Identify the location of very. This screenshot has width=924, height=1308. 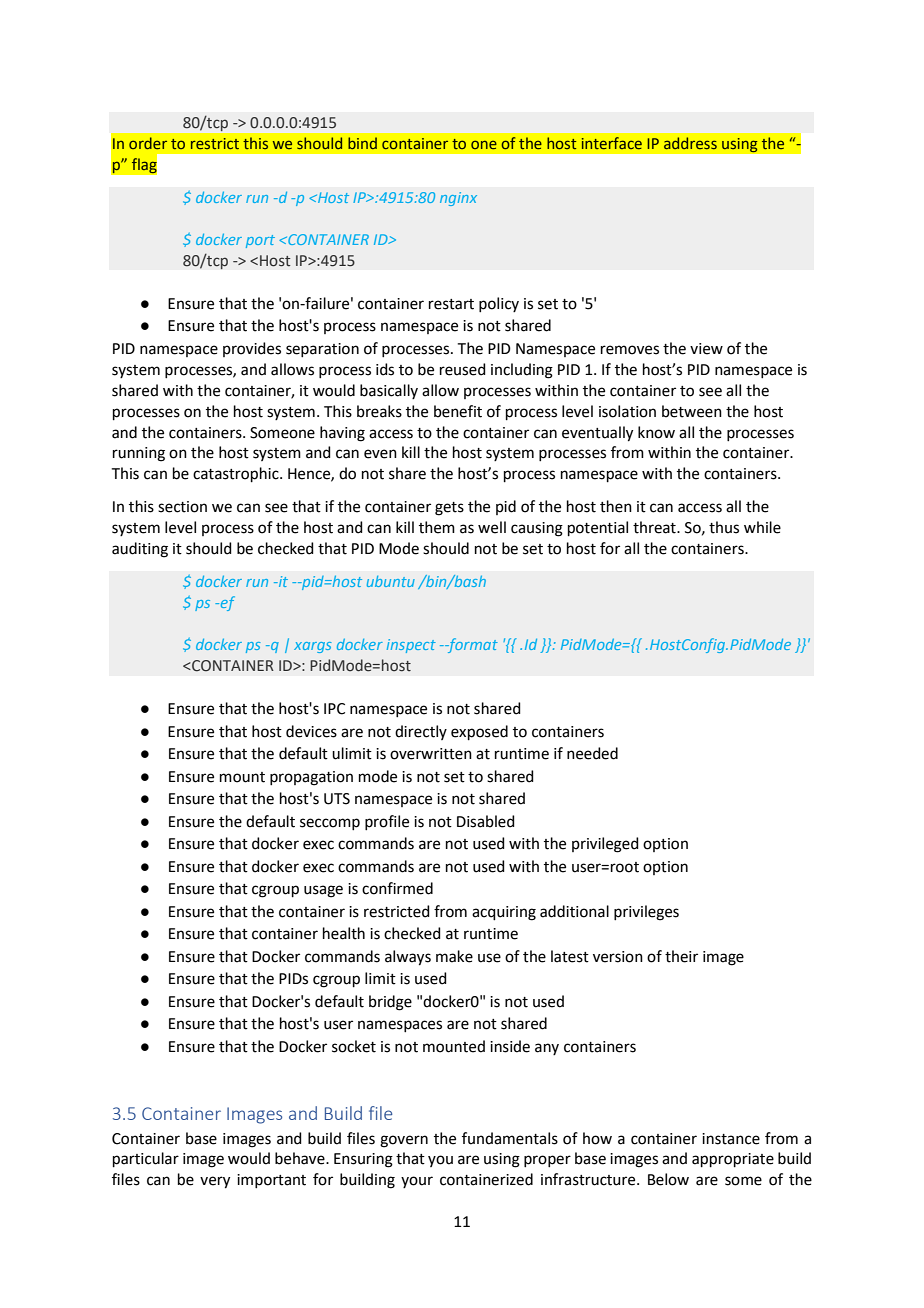
(215, 1182).
